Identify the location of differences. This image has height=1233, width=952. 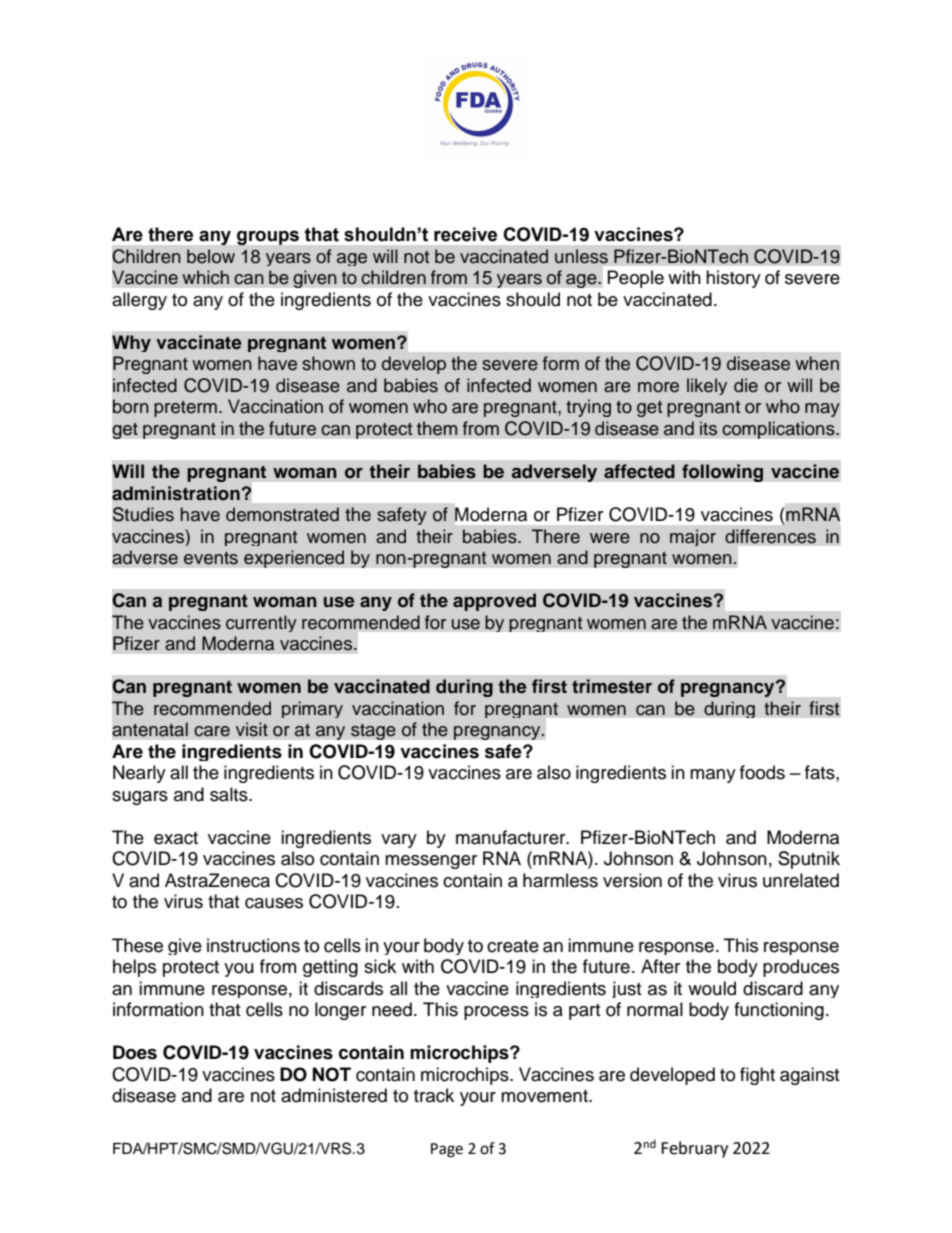
(770, 536).
